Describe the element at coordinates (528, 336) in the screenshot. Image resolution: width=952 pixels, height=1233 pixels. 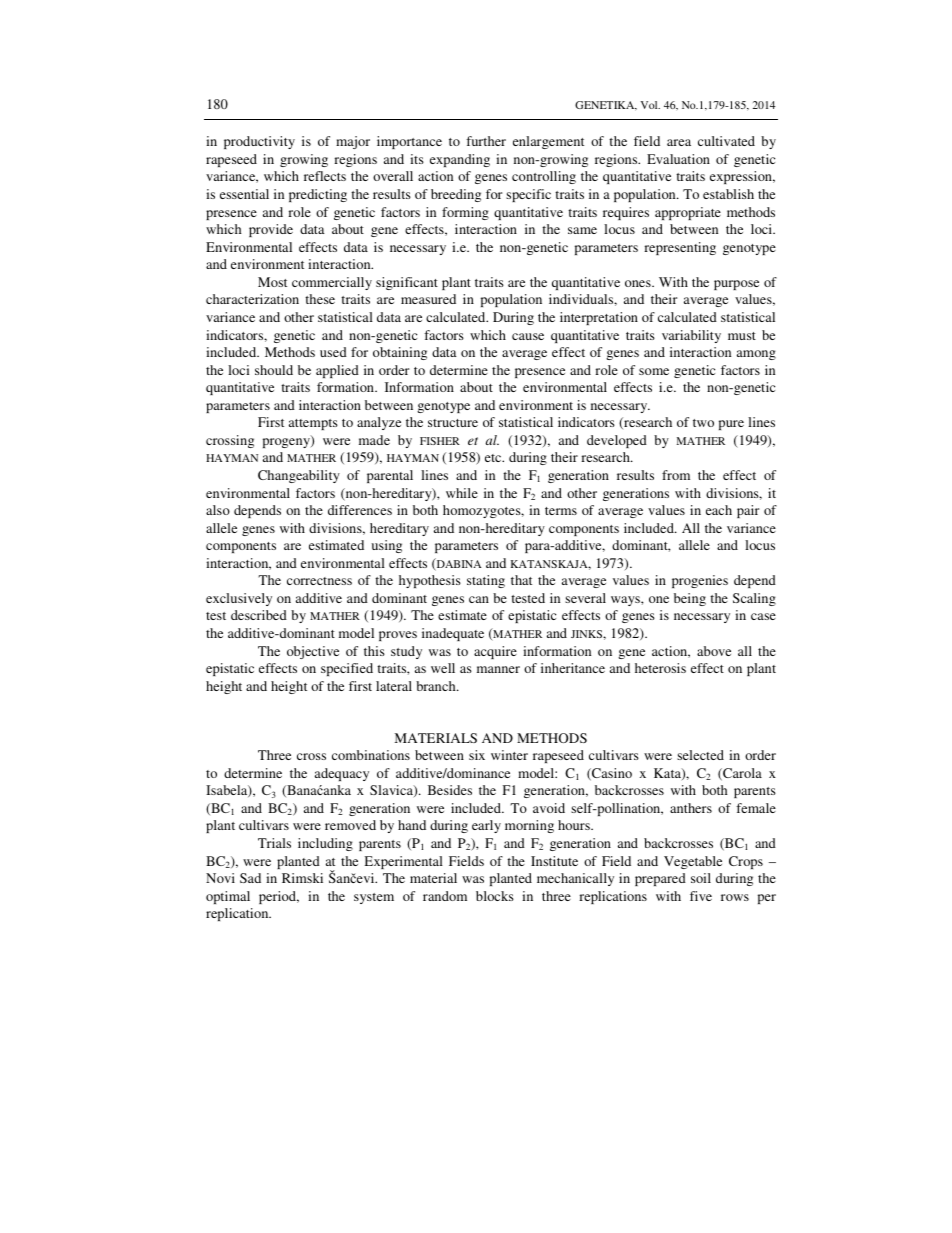
I see `cause` at that location.
